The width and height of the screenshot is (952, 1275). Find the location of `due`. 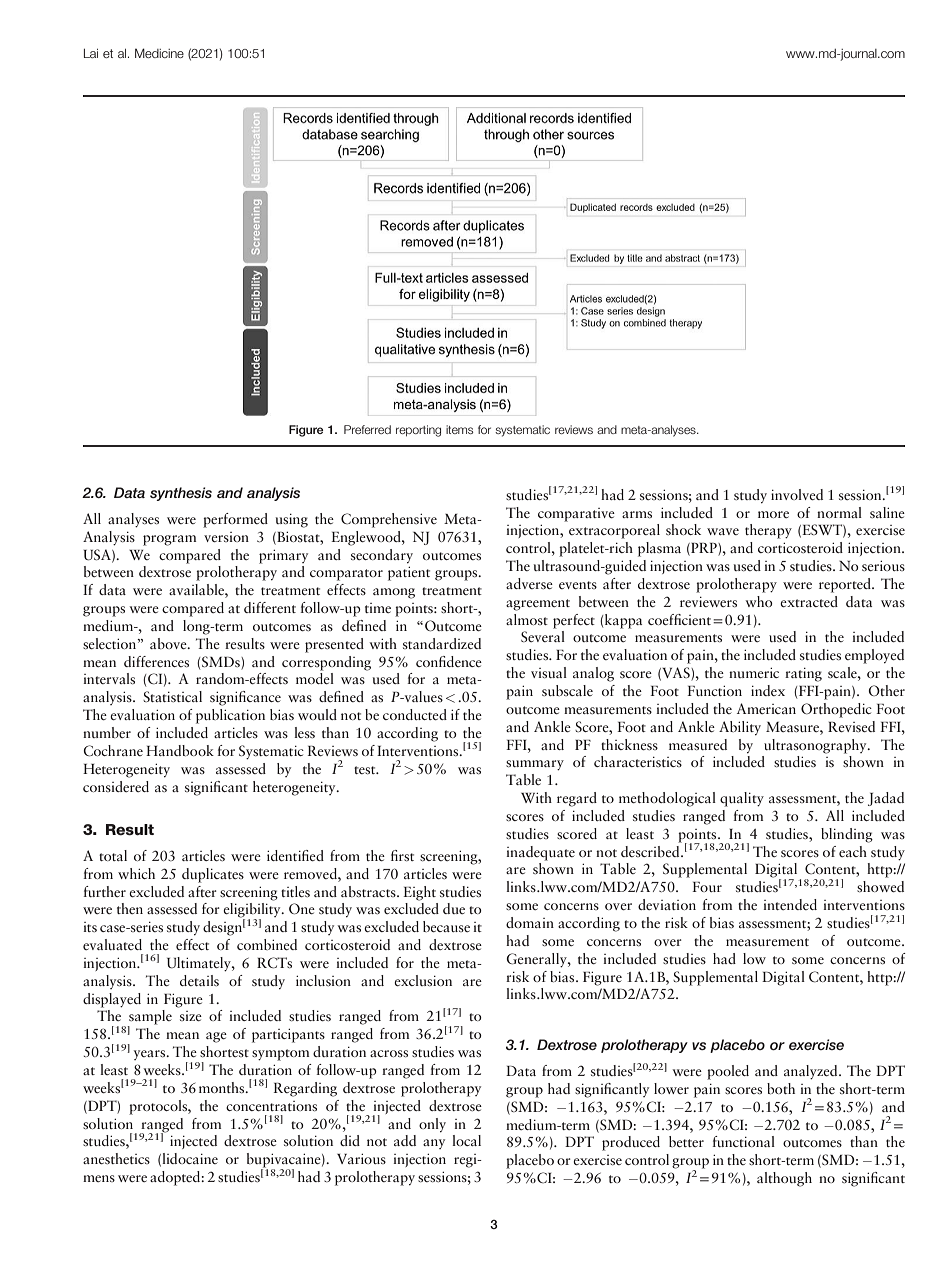

due is located at coordinates (454, 908).
